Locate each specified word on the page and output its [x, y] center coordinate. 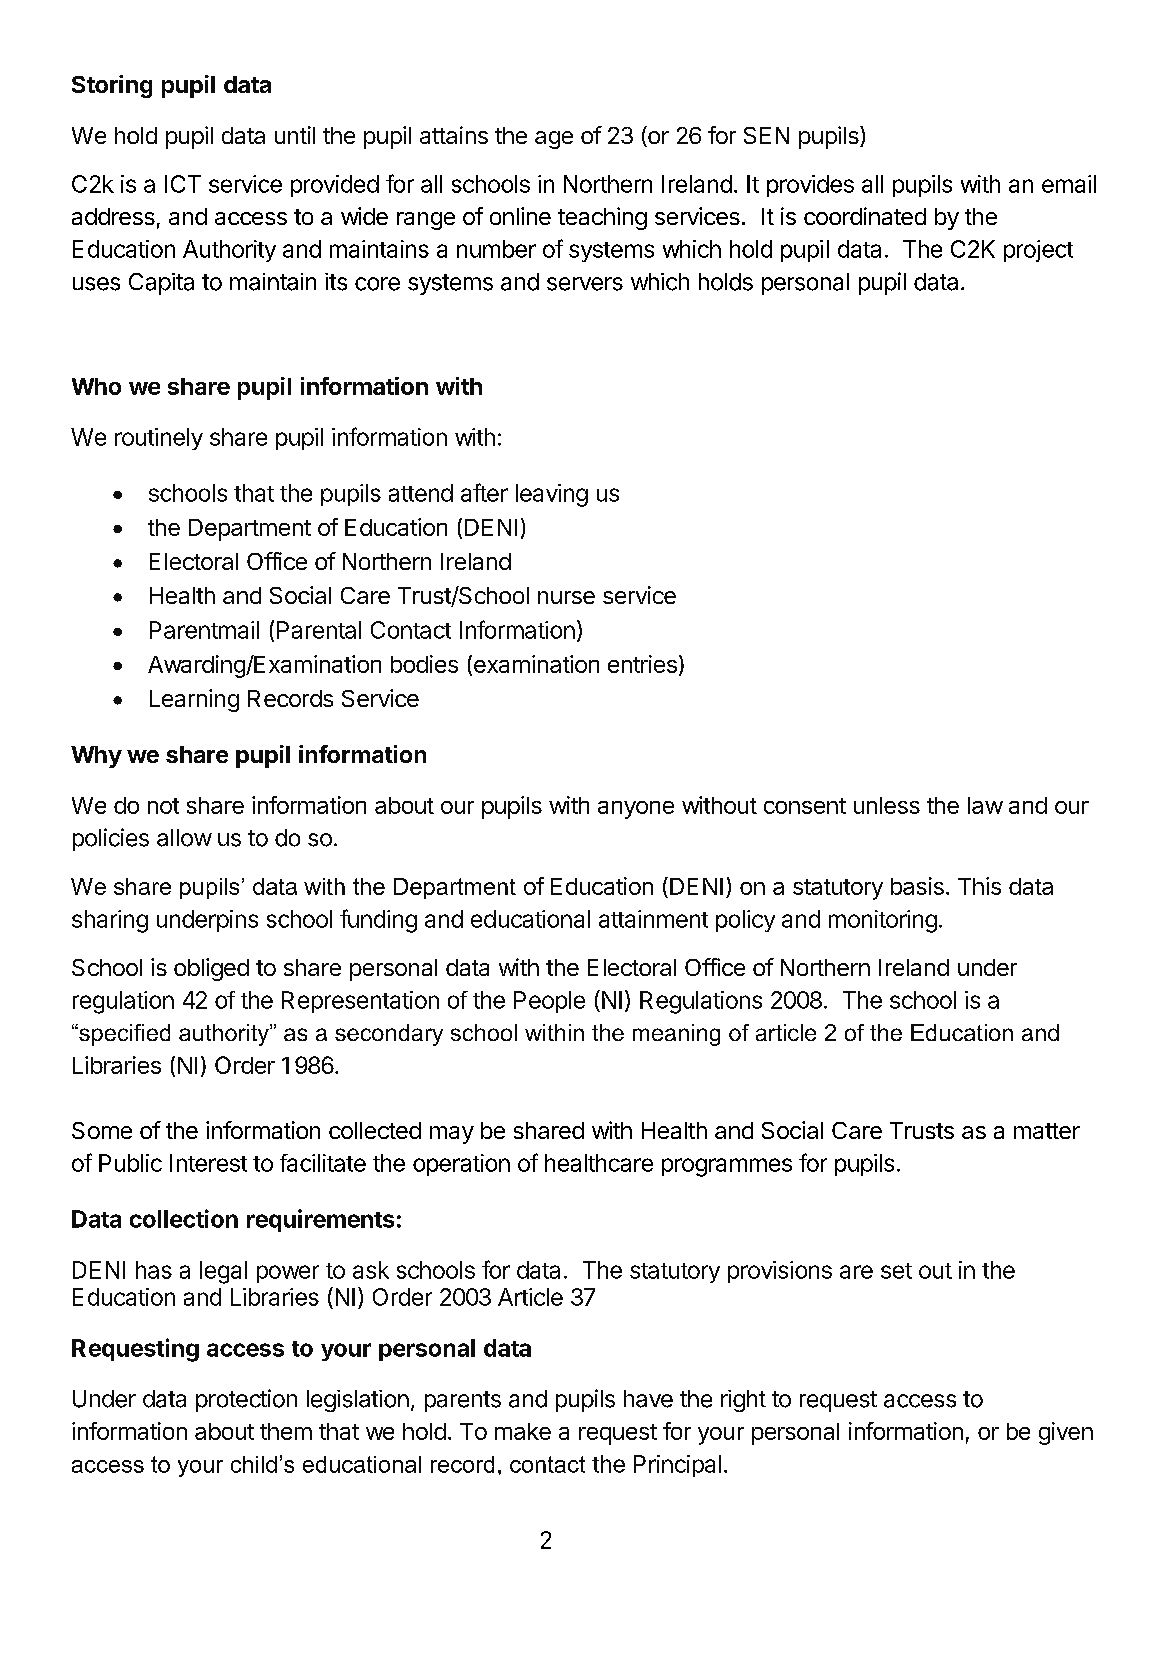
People [549, 1002]
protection [246, 1400]
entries [642, 664]
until [295, 135]
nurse [566, 597]
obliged [211, 969]
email [1069, 184]
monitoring [883, 921]
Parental [319, 630]
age [554, 140]
